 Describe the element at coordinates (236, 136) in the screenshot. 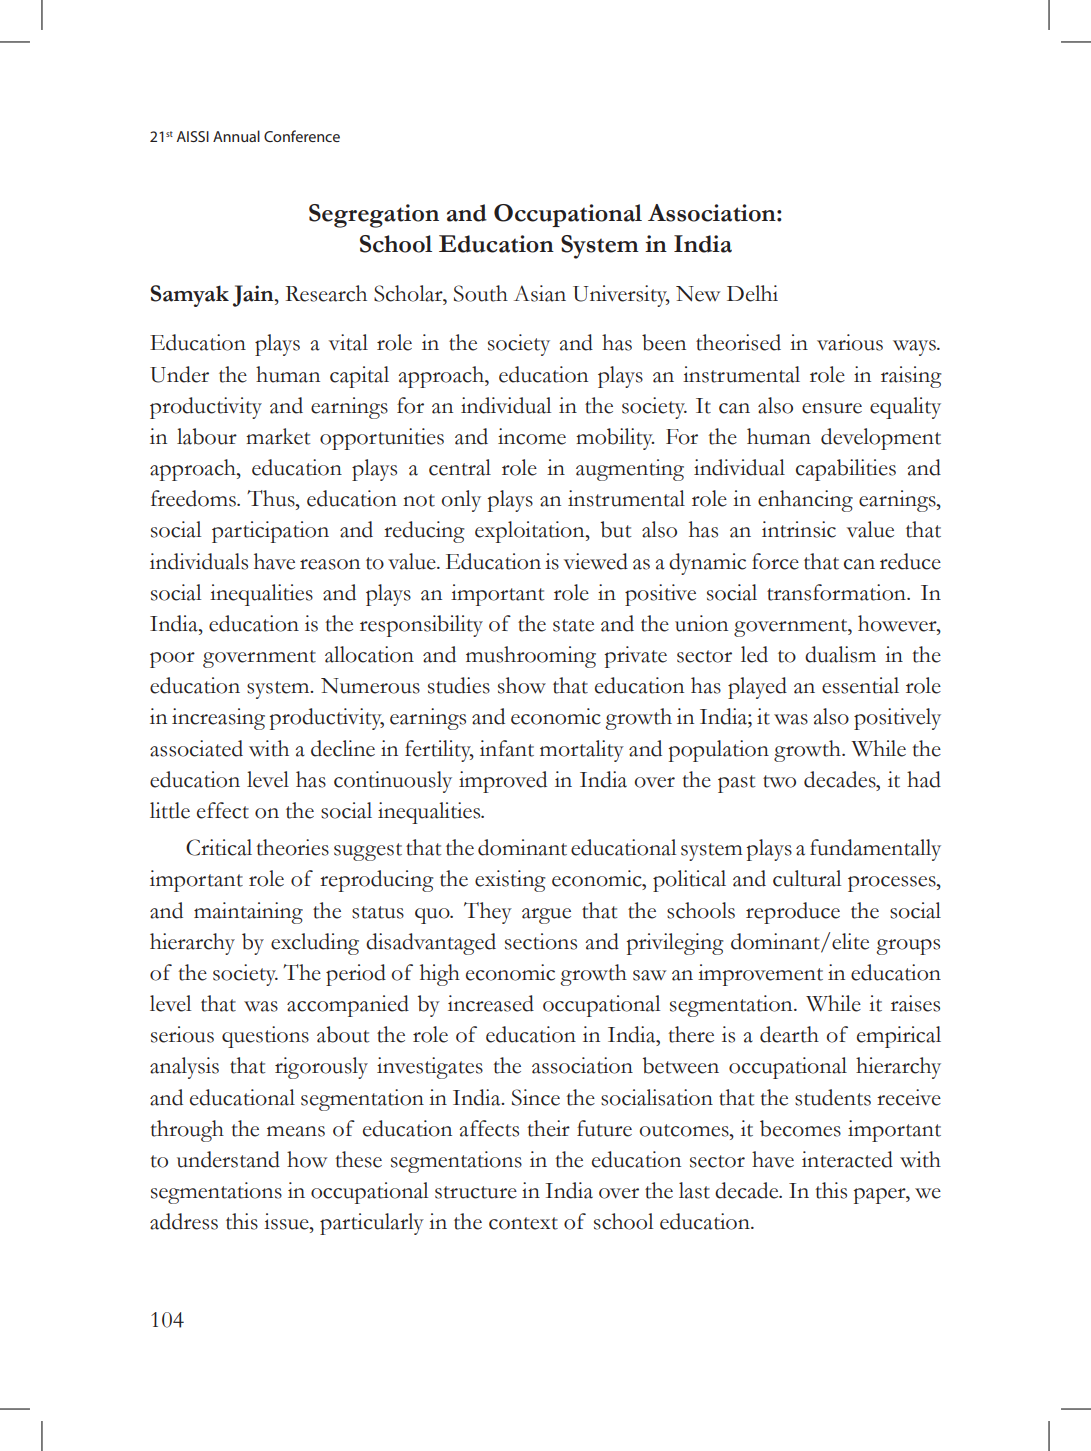

I see `Annual` at that location.
